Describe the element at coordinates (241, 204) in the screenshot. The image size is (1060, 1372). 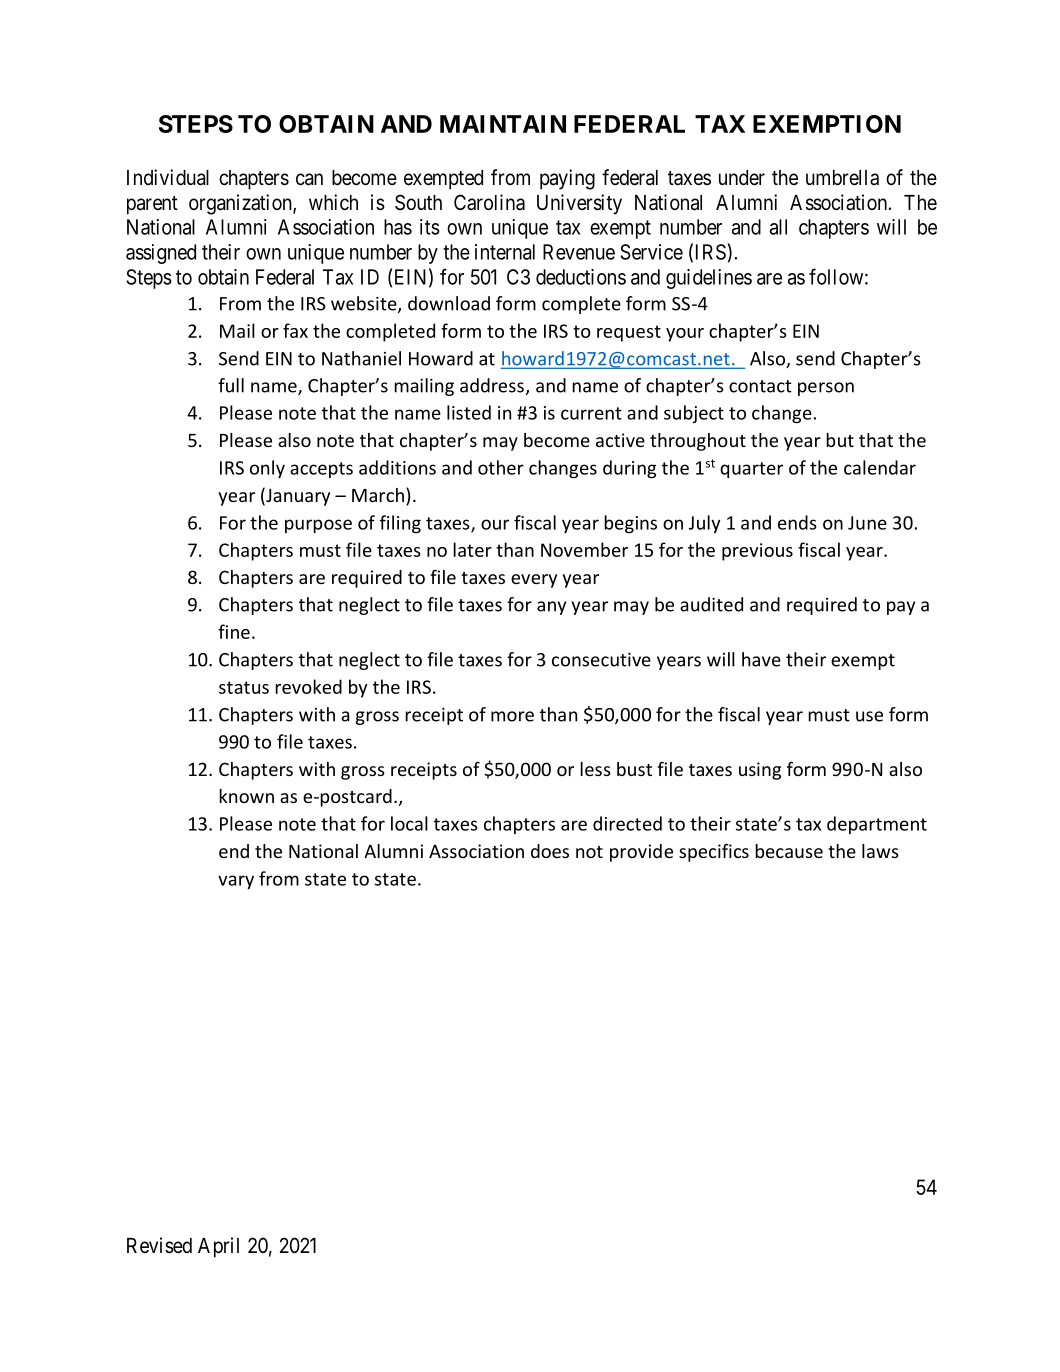
I see `organization` at that location.
